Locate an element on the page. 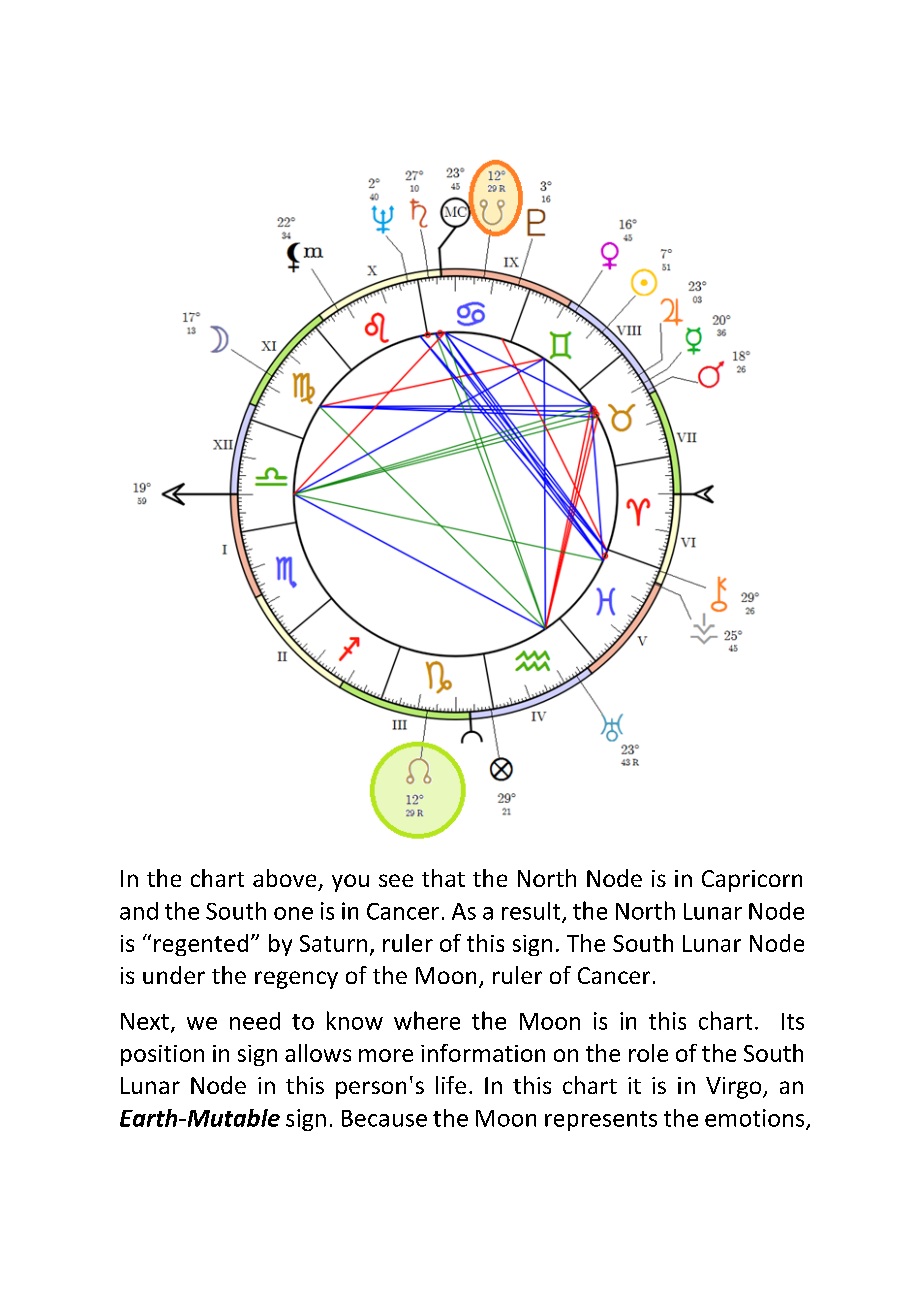 This document has width=924, height=1313. Capricorn is located at coordinates (752, 881).
